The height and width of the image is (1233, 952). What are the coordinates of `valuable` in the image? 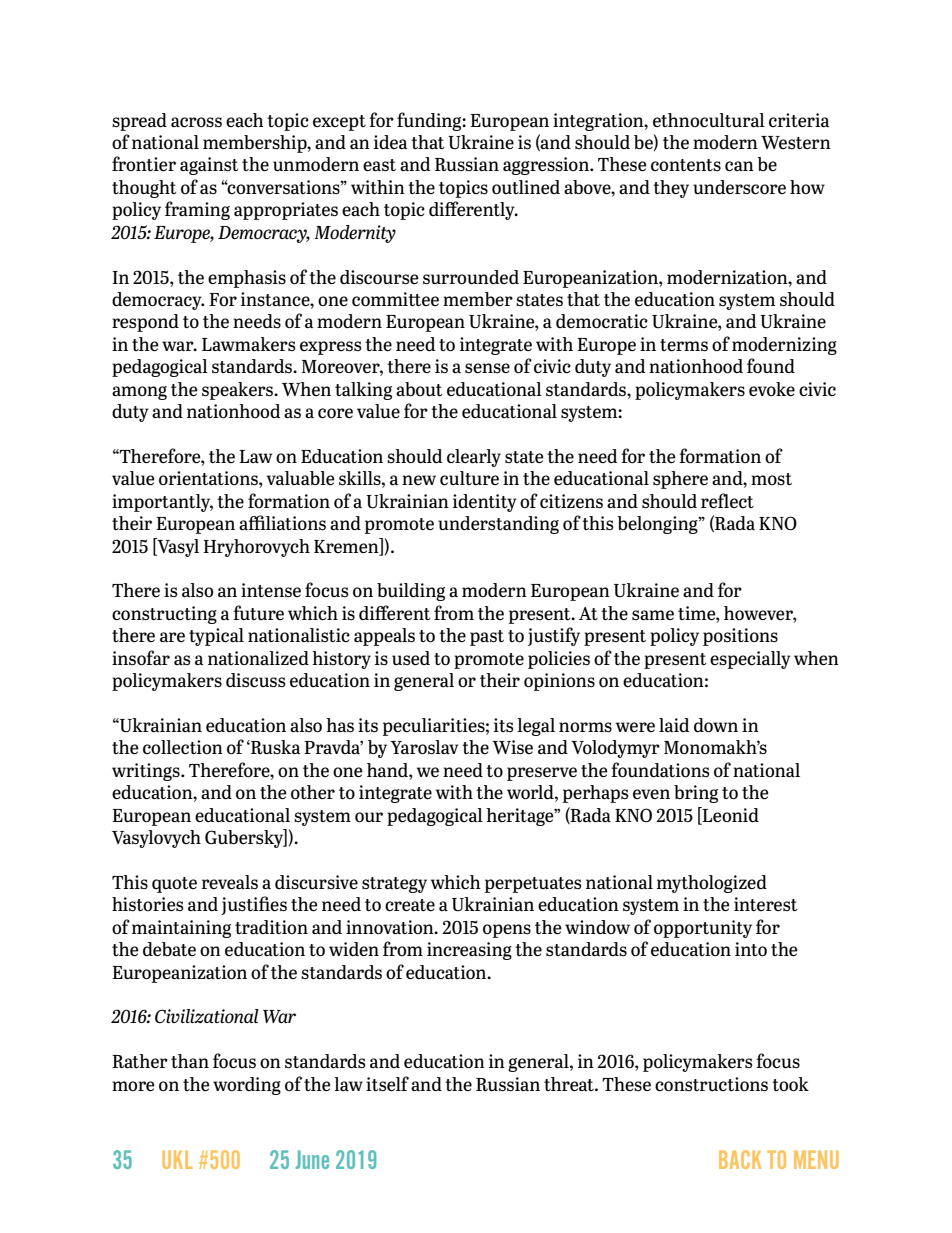 It's located at (301, 478).
